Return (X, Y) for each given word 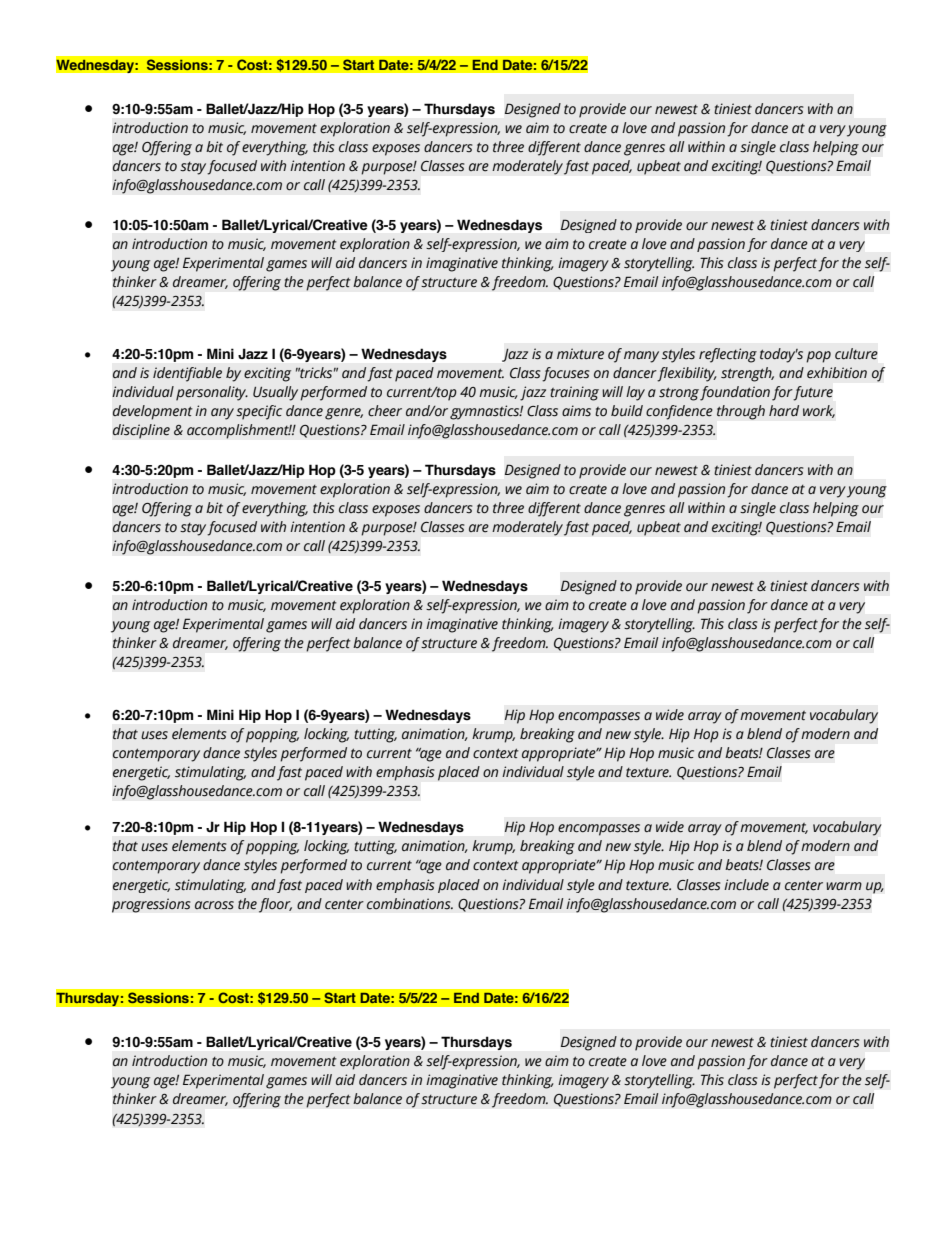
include (746, 885)
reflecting (728, 355)
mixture (580, 354)
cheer (385, 411)
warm (844, 886)
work (819, 411)
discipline (141, 431)
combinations (410, 903)
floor (275, 905)
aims (576, 411)
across (214, 905)
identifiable (187, 374)
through (741, 412)
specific (259, 412)
